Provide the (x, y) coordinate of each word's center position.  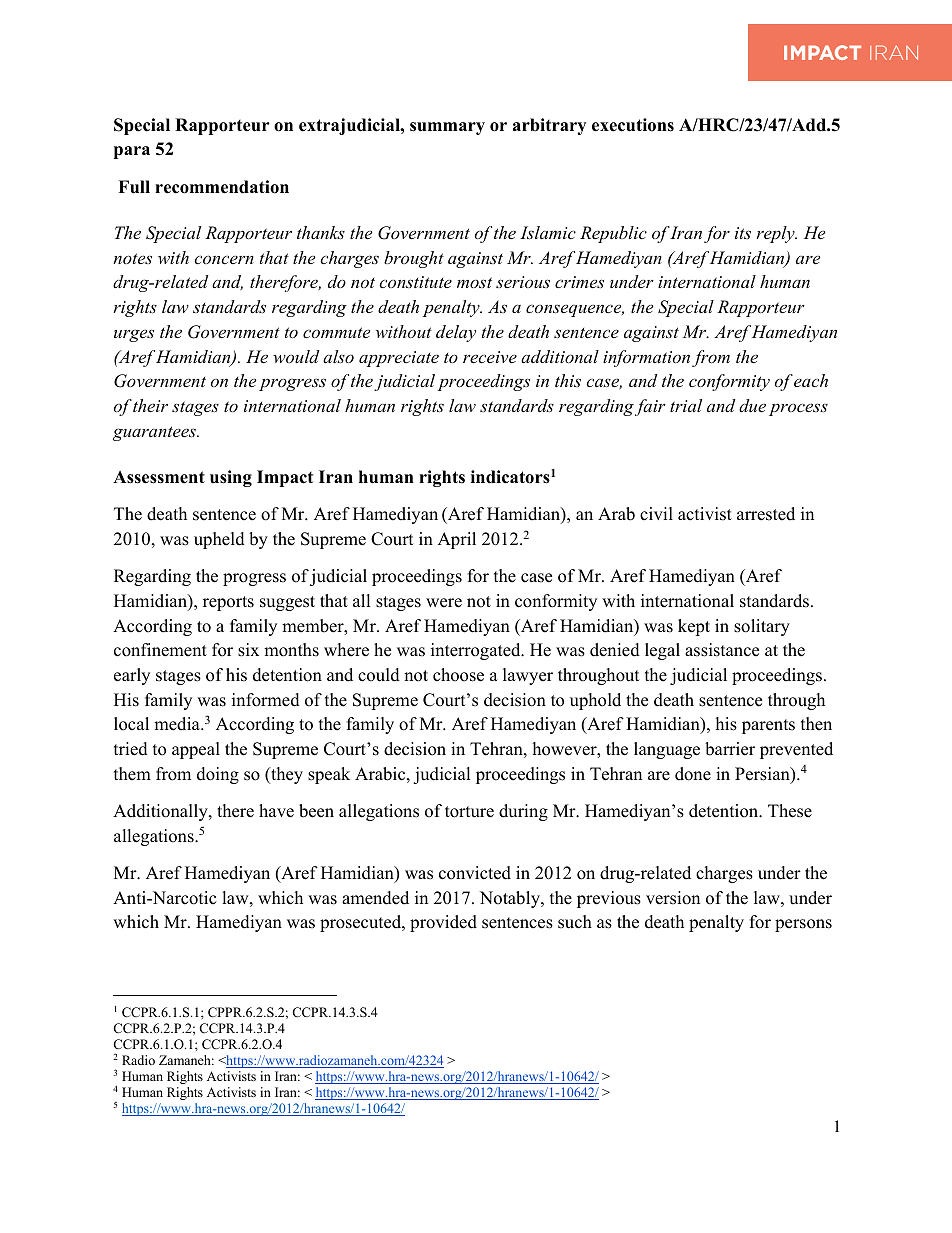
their (150, 405)
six (248, 650)
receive (490, 357)
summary (447, 128)
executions (633, 125)
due (752, 405)
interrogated (477, 651)
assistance (722, 650)
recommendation (222, 187)
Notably (511, 899)
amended (375, 898)
